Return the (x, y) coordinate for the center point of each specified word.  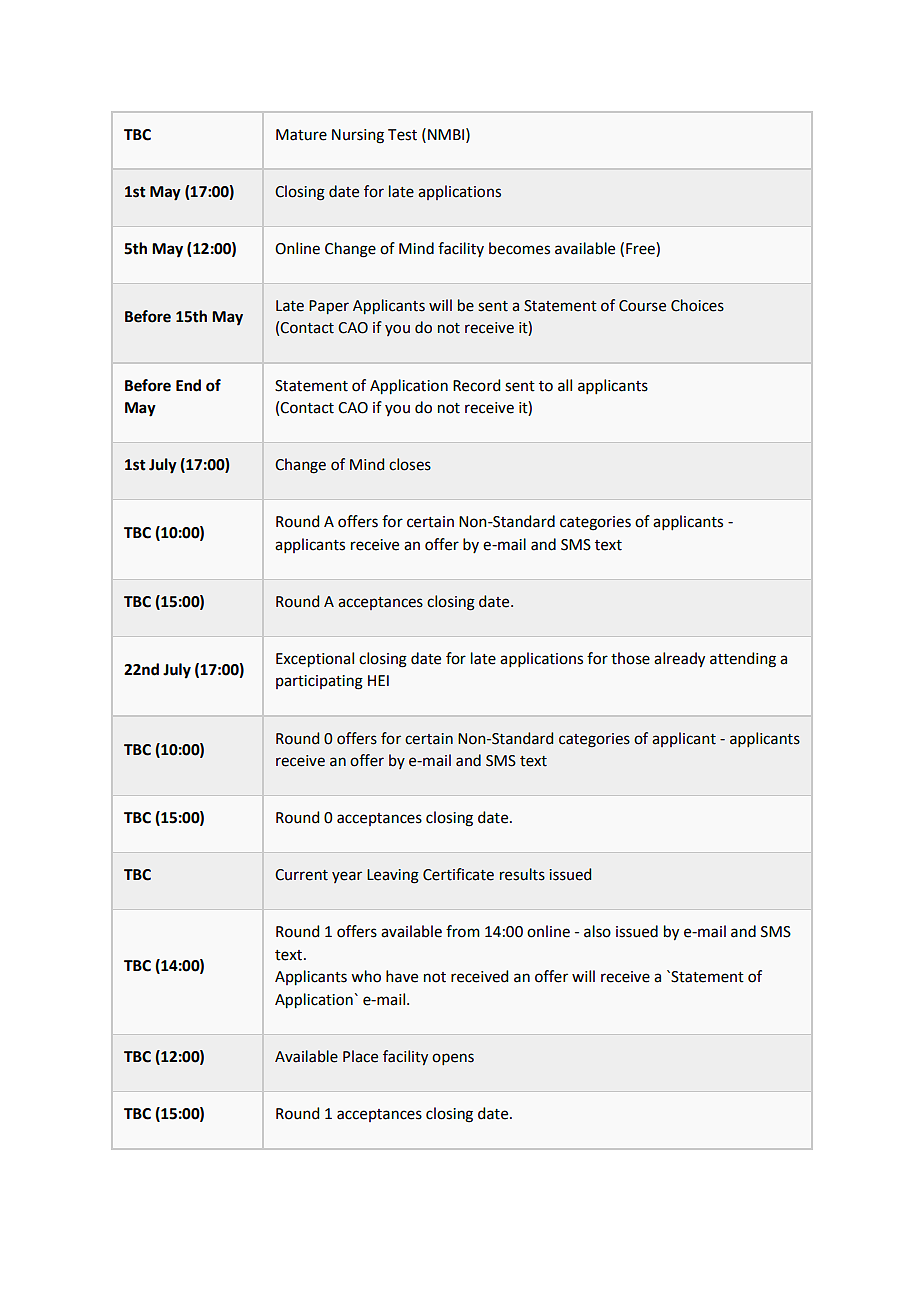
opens (453, 1059)
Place (360, 1056)
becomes (519, 248)
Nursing (358, 136)
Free (641, 248)
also (597, 931)
